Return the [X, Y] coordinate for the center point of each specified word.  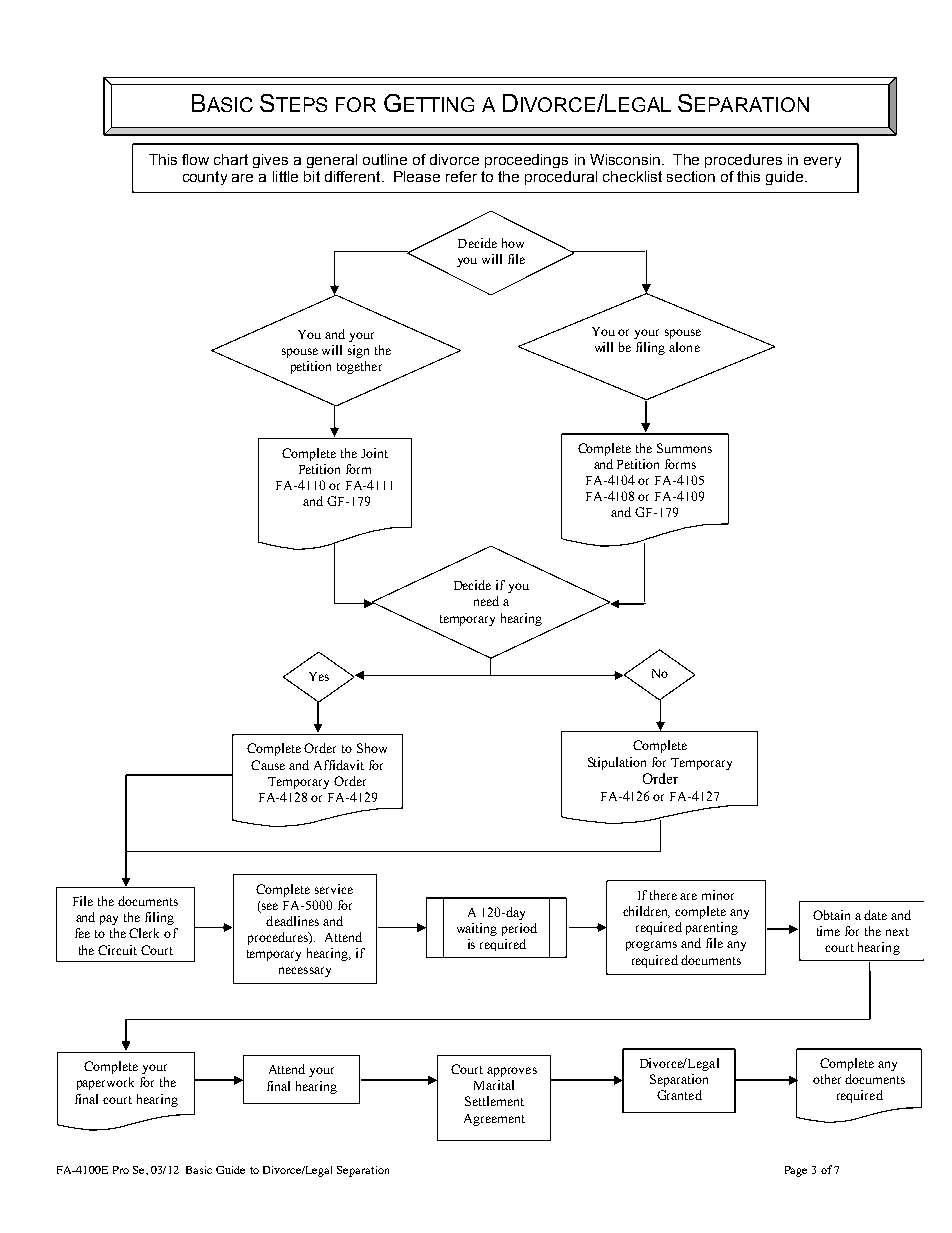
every [822, 162]
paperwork [105, 1083]
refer [461, 176]
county [205, 178]
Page [796, 1171]
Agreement [494, 1120]
